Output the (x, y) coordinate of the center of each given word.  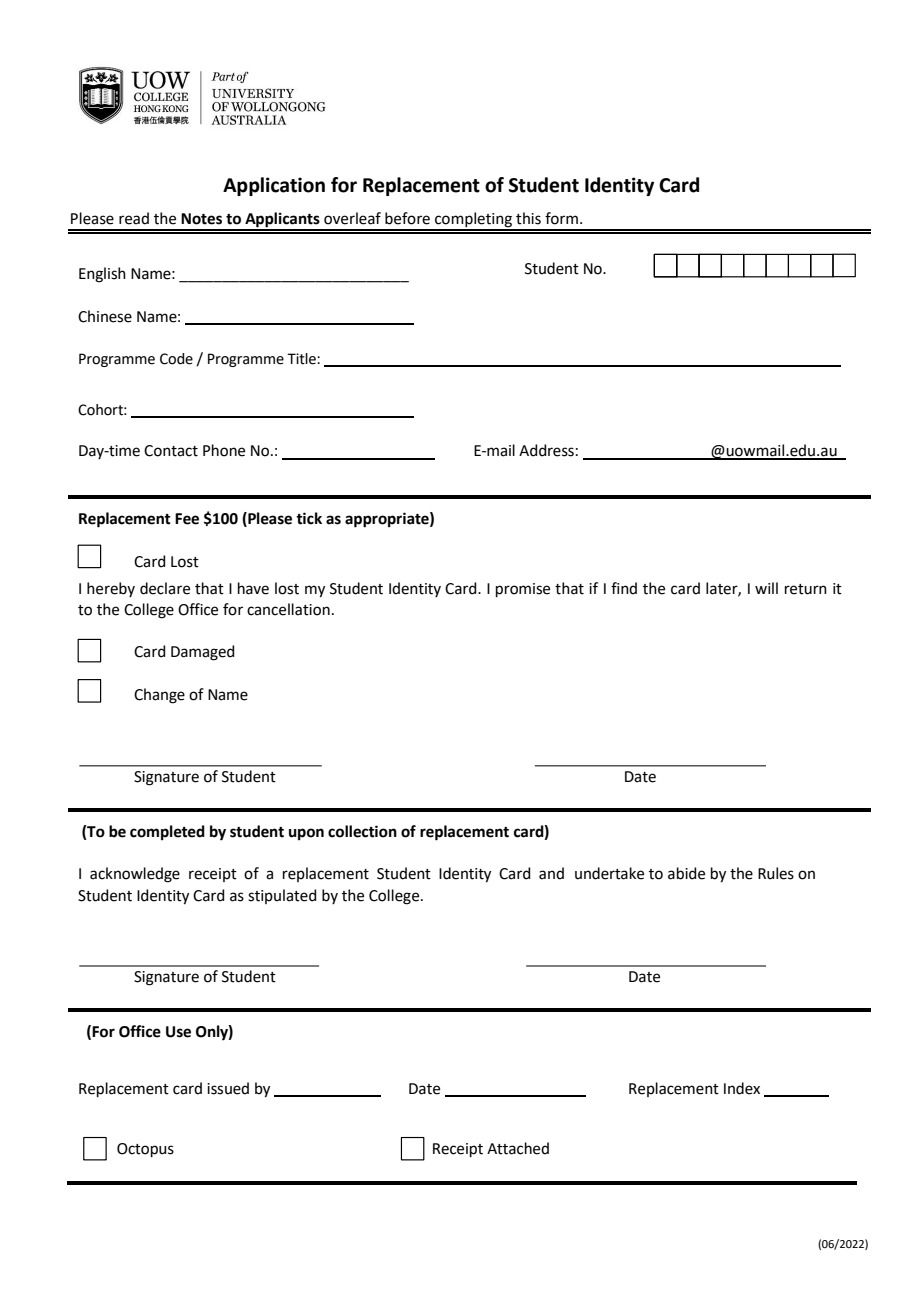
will (766, 588)
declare (165, 588)
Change (159, 696)
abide (686, 873)
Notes (201, 219)
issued (228, 1088)
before (407, 218)
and (551, 873)
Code (176, 359)
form (561, 218)
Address (546, 450)
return (806, 589)
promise (523, 590)
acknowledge (135, 875)
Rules (776, 873)
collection (362, 831)
